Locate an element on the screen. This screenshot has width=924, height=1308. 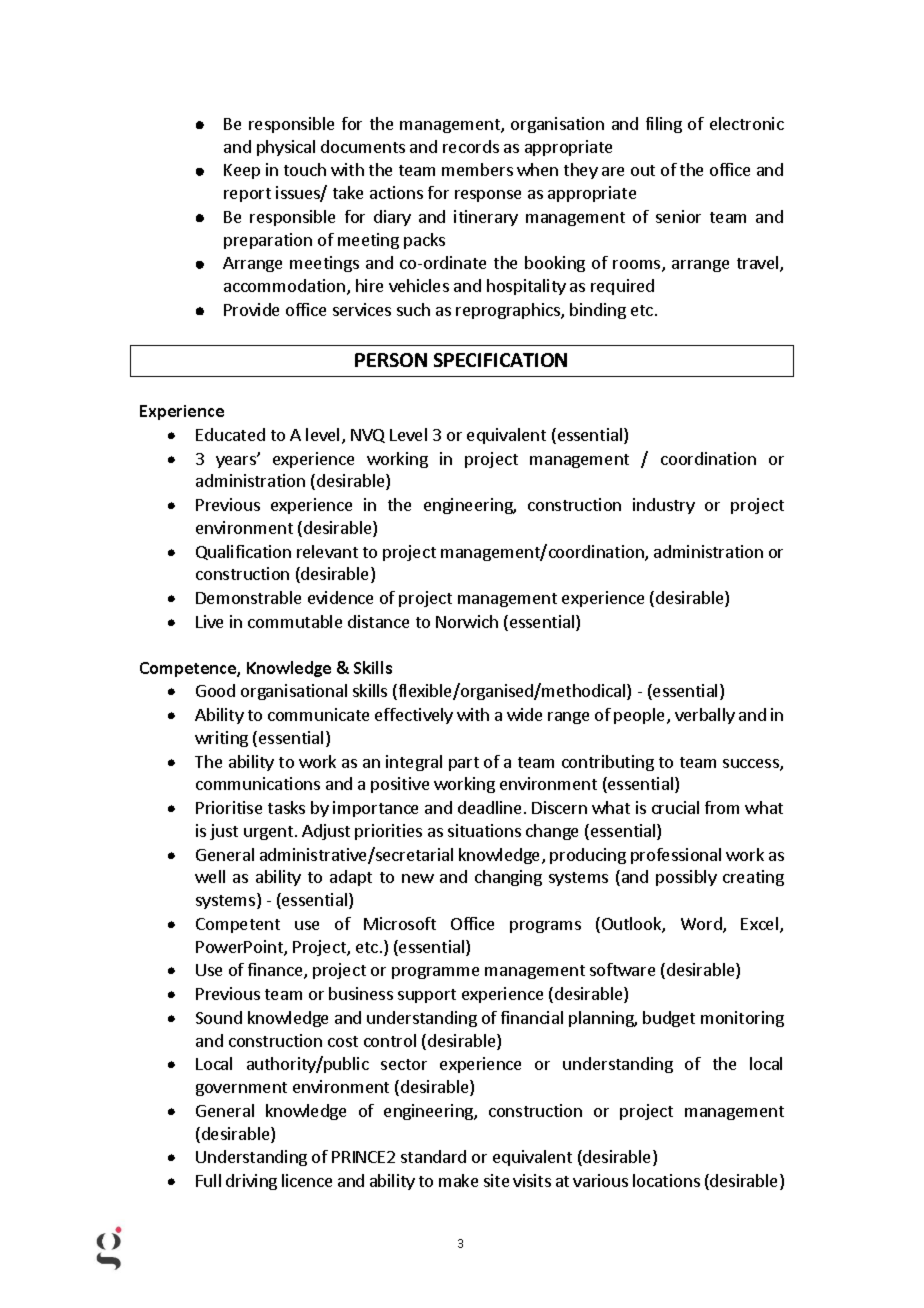
Word is located at coordinates (702, 925).
